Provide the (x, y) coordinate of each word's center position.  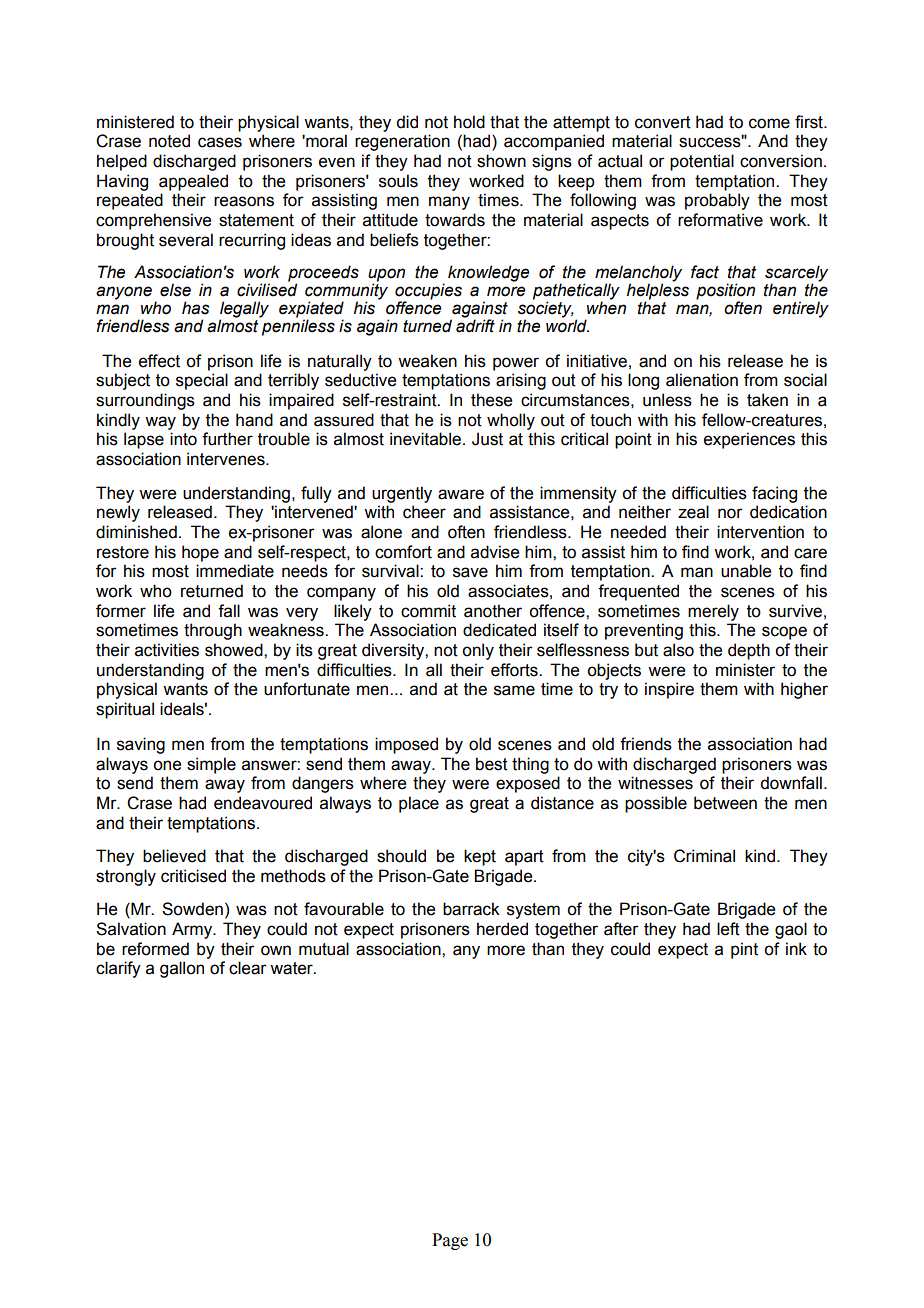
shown (501, 161)
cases (220, 142)
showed (235, 650)
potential (702, 162)
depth (749, 651)
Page (450, 1241)
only (478, 651)
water (292, 968)
